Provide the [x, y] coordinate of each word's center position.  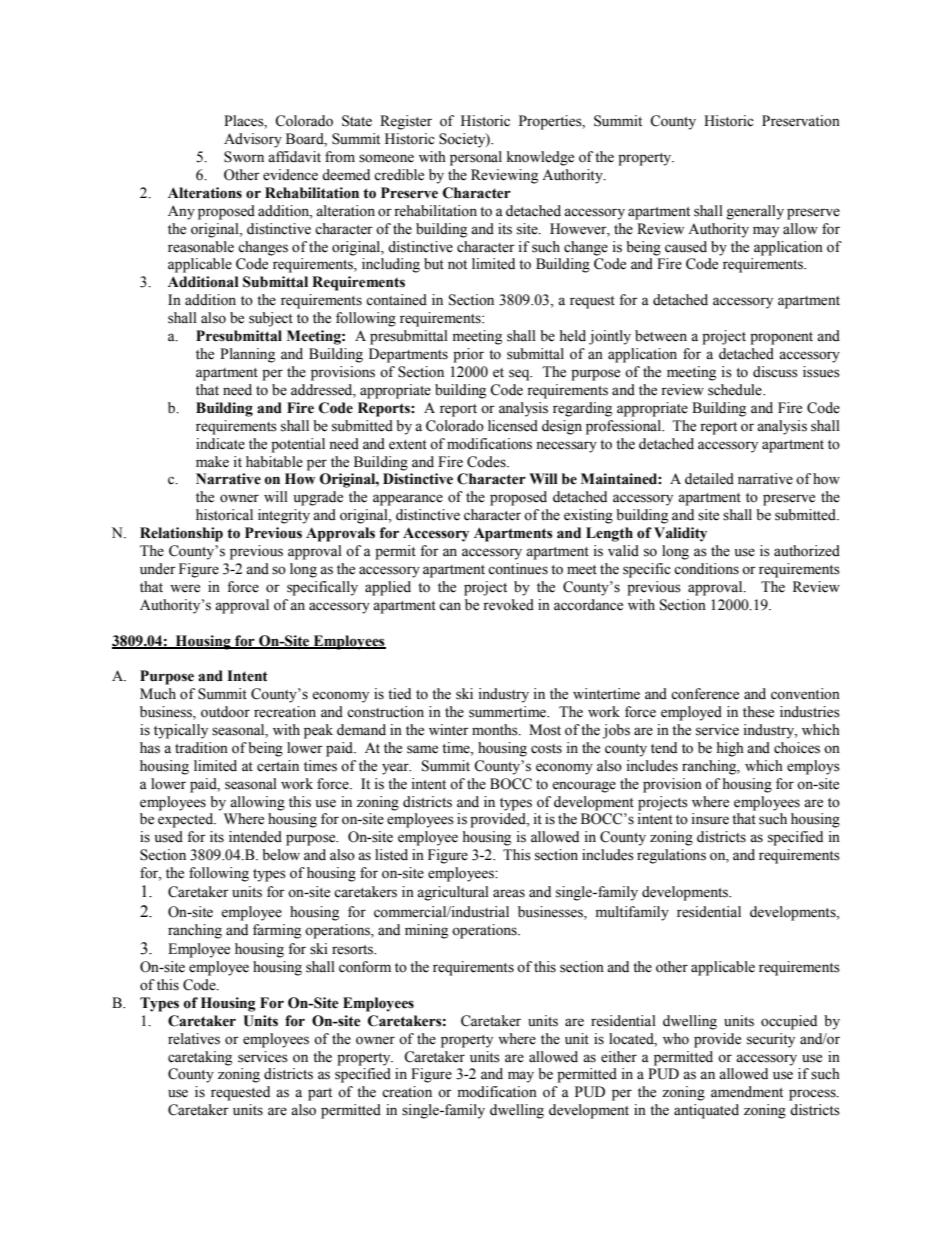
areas [509, 893]
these [758, 712]
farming [277, 931]
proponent [781, 338]
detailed [709, 479]
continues [518, 569]
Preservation [801, 121]
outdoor [225, 712]
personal [476, 158]
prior [468, 355]
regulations [671, 856]
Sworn [244, 157]
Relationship [181, 534]
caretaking [200, 1058]
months [496, 730]
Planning [247, 355]
